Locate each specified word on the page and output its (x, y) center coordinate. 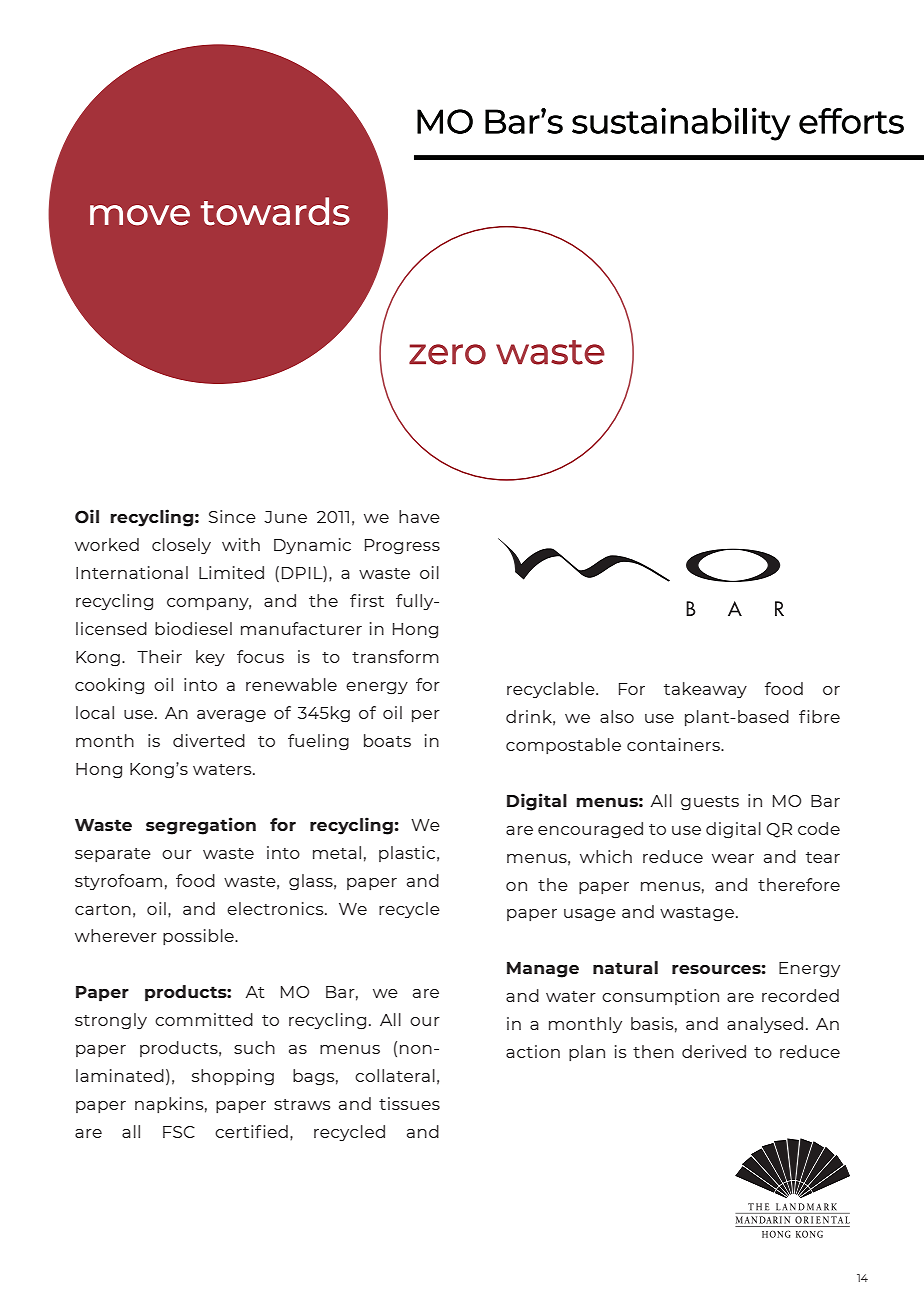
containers (674, 744)
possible (199, 937)
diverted (209, 740)
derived (714, 1051)
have (419, 516)
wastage (697, 914)
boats (387, 740)
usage (590, 915)
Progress (402, 546)
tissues (409, 1103)
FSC (179, 1132)
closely (181, 546)
